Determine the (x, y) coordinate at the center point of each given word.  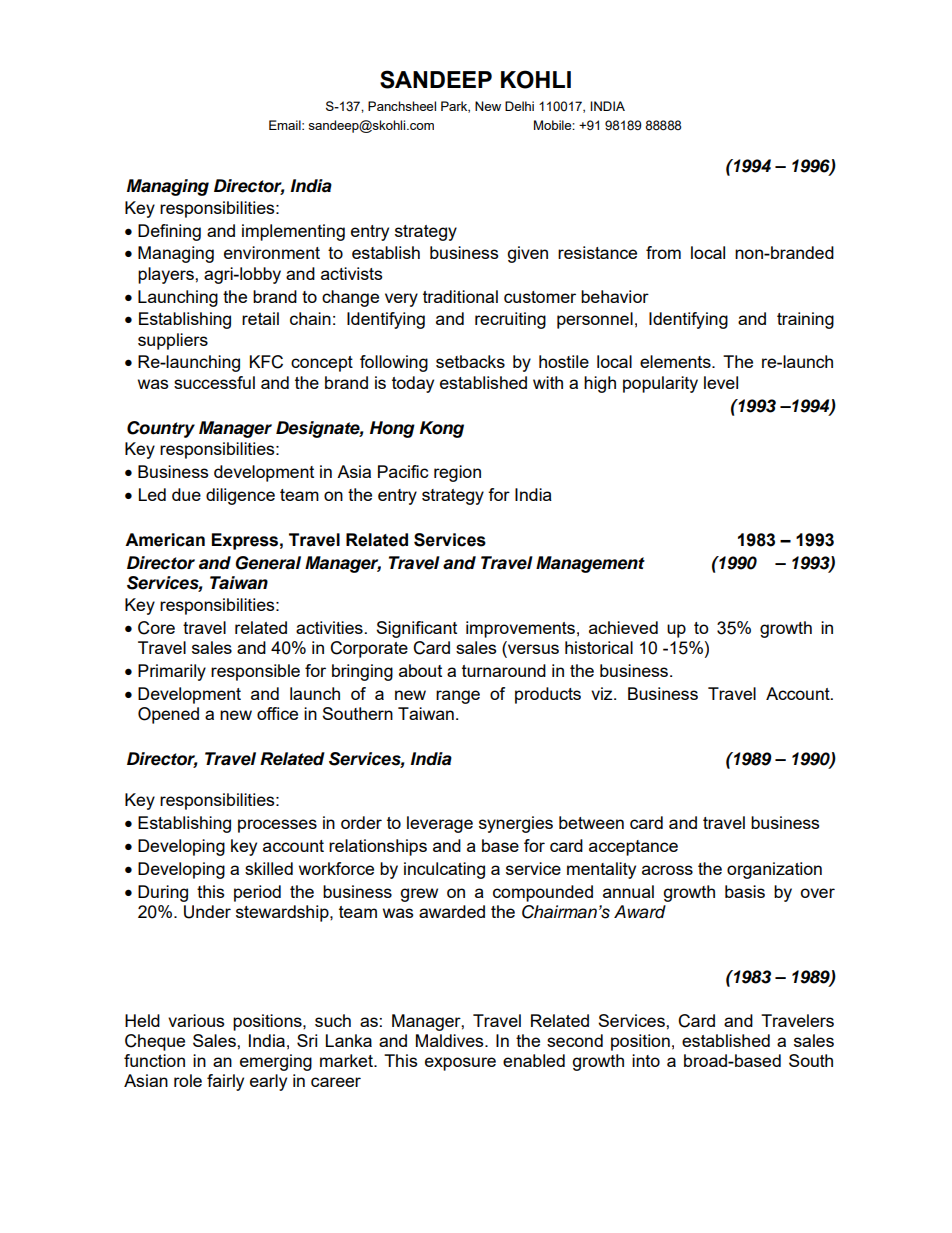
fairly (225, 1082)
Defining (169, 232)
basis (745, 891)
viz (603, 693)
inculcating (444, 870)
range (458, 697)
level (721, 382)
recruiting (510, 320)
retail (260, 318)
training (805, 320)
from (663, 252)
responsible (255, 672)
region (457, 473)
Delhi (519, 106)
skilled (269, 868)
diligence (240, 496)
